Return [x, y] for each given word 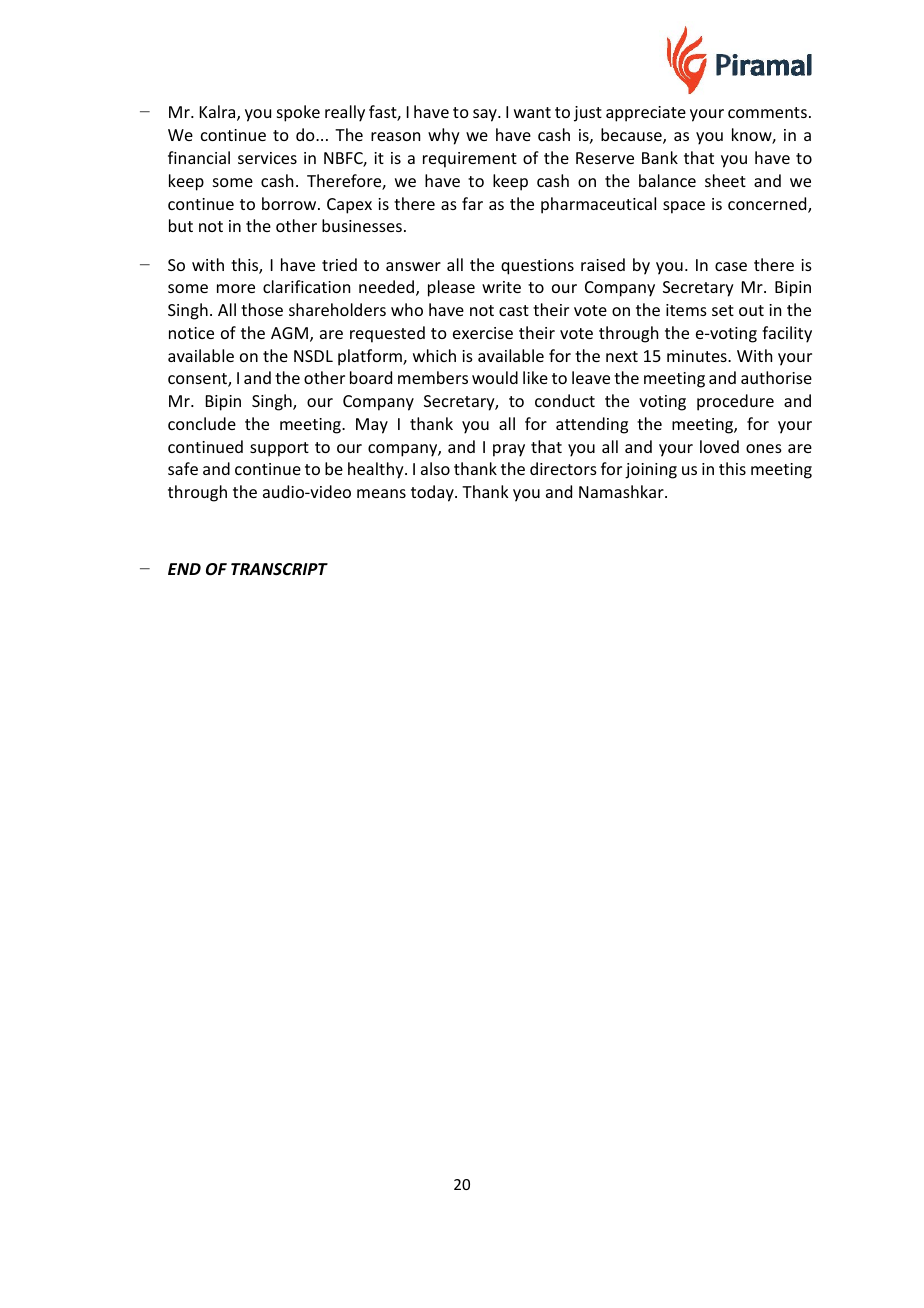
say [486, 115]
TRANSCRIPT [279, 569]
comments [767, 112]
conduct [565, 400]
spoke [298, 113]
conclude [202, 423]
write [501, 287]
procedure [735, 402]
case [731, 266]
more [236, 288]
